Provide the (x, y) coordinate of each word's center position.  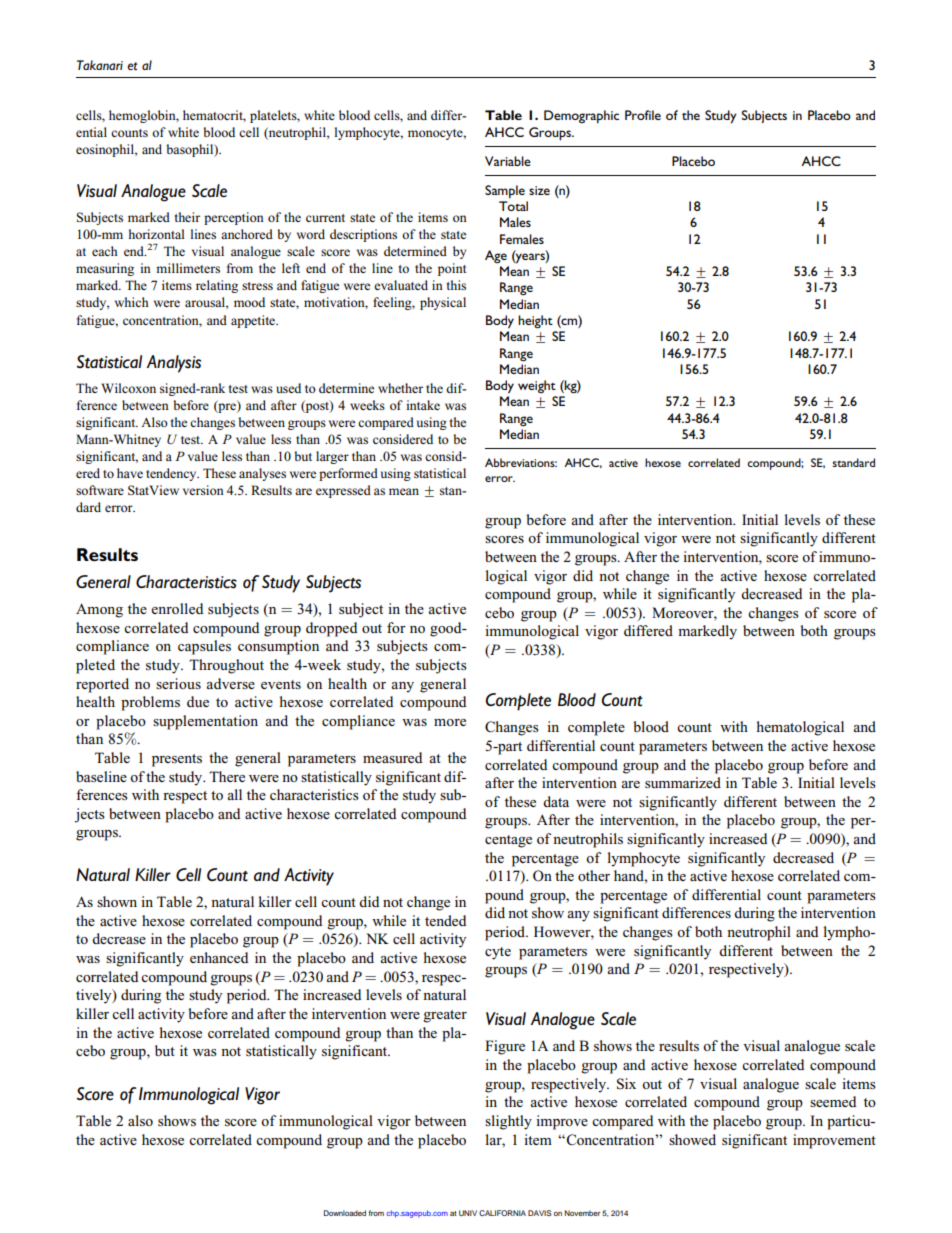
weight (537, 386)
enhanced (219, 957)
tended (445, 920)
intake (423, 405)
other (594, 875)
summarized (683, 782)
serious (178, 683)
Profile (643, 115)
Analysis (173, 364)
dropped (331, 629)
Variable (508, 161)
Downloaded (345, 1213)
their (187, 217)
